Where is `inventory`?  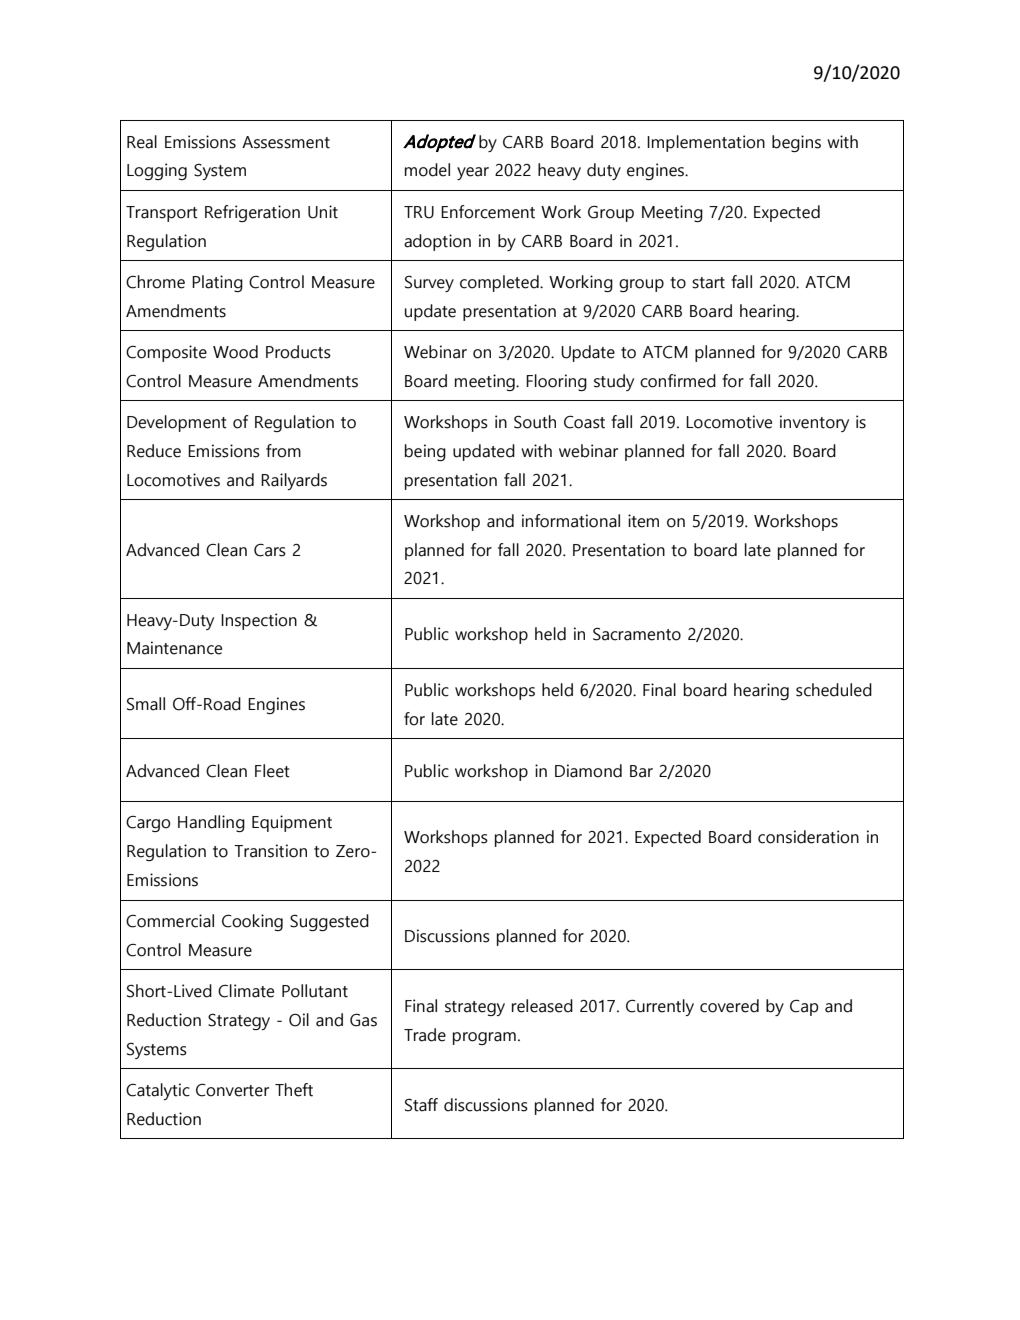
inventory is located at coordinates (814, 423).
